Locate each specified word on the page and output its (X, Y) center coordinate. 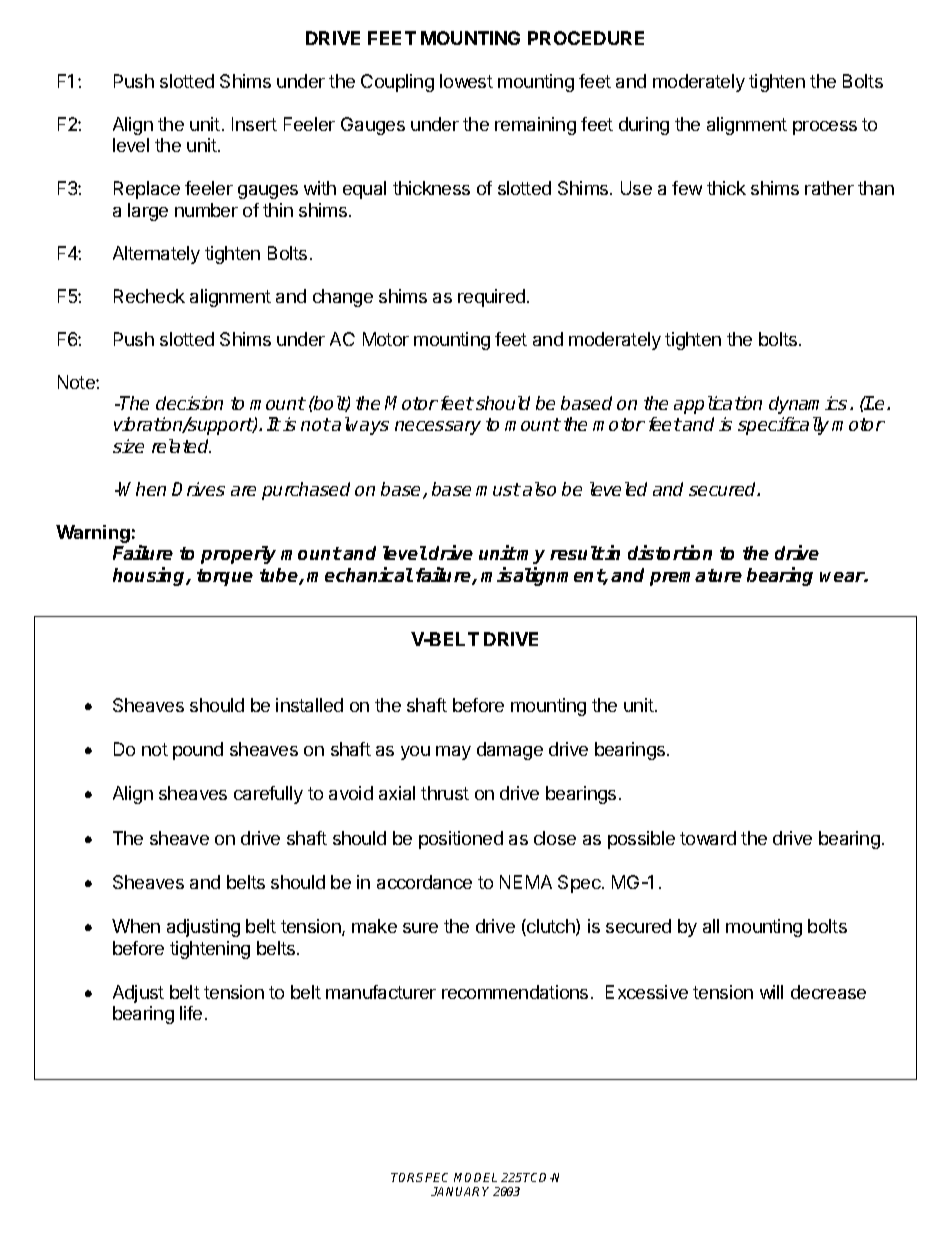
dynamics (808, 405)
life (191, 1013)
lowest (466, 81)
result (577, 553)
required (491, 298)
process (825, 128)
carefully (268, 795)
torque (225, 577)
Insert (254, 124)
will (771, 992)
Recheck (149, 296)
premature (696, 577)
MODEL (475, 1177)
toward (708, 838)
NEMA (526, 882)
